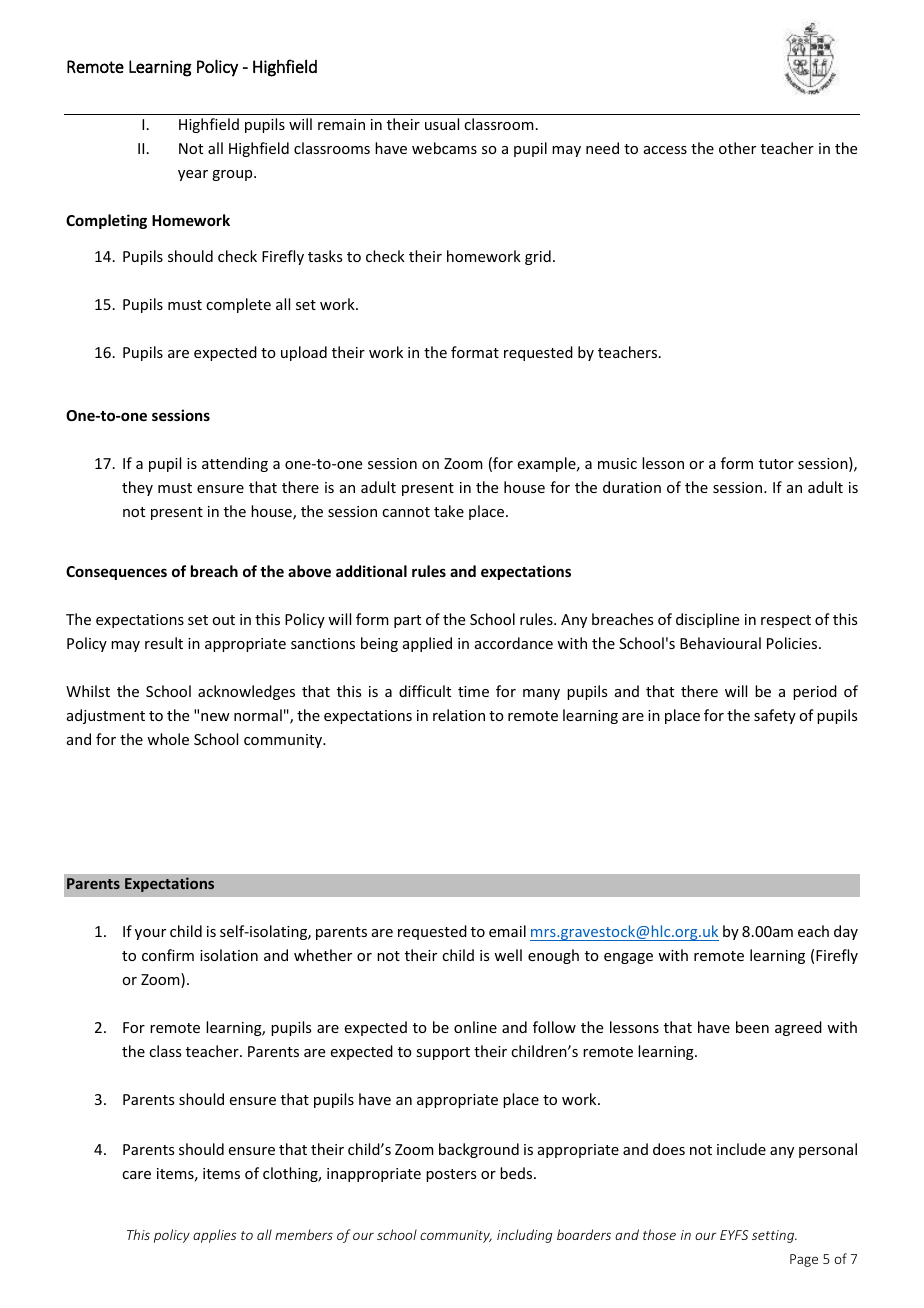 The width and height of the screenshot is (924, 1308). What do you see at coordinates (235, 464) in the screenshot?
I see `attending` at bounding box center [235, 464].
